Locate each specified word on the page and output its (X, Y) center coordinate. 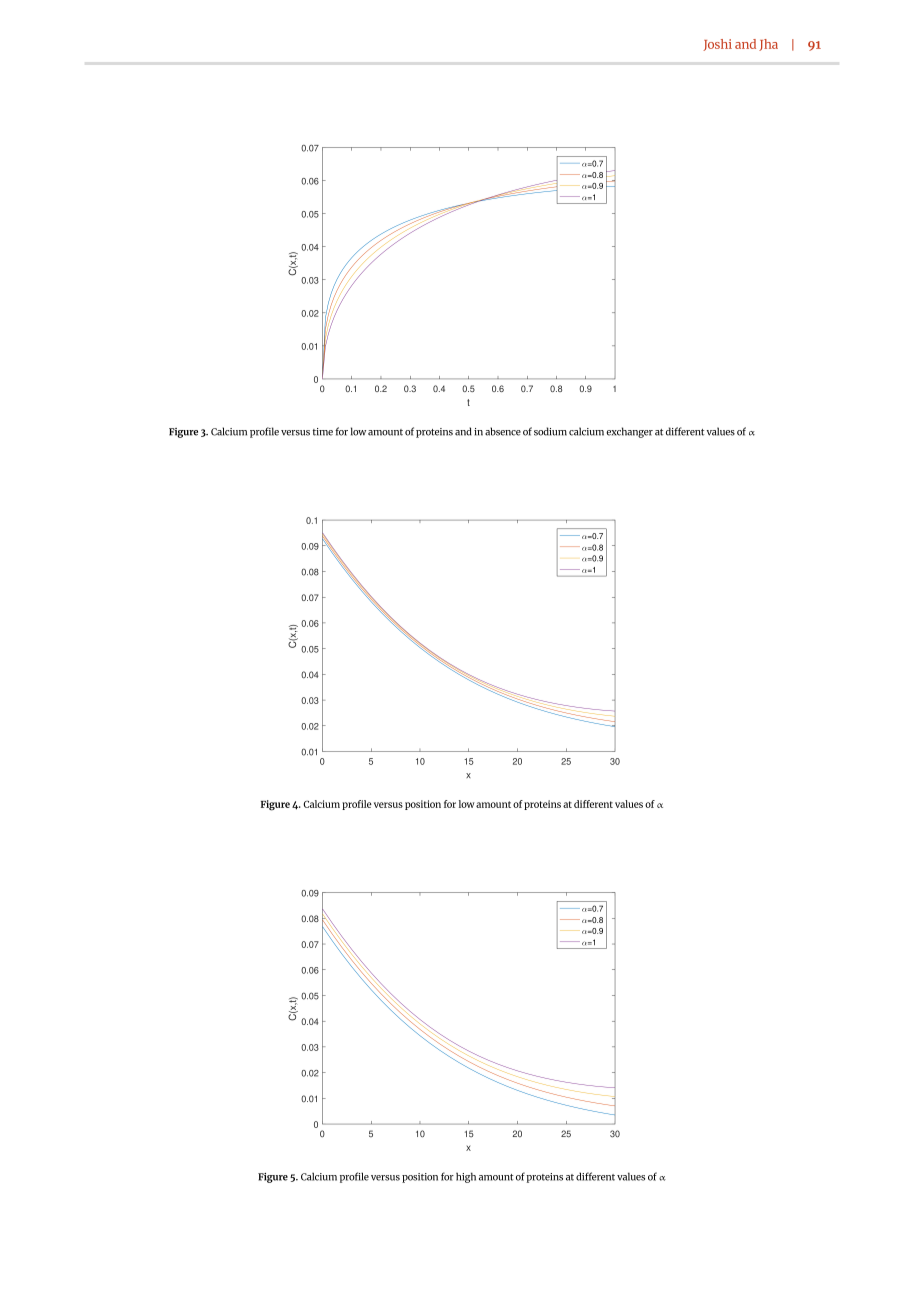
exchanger (629, 432)
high (466, 1177)
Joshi (717, 45)
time (323, 432)
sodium (550, 431)
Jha (768, 45)
